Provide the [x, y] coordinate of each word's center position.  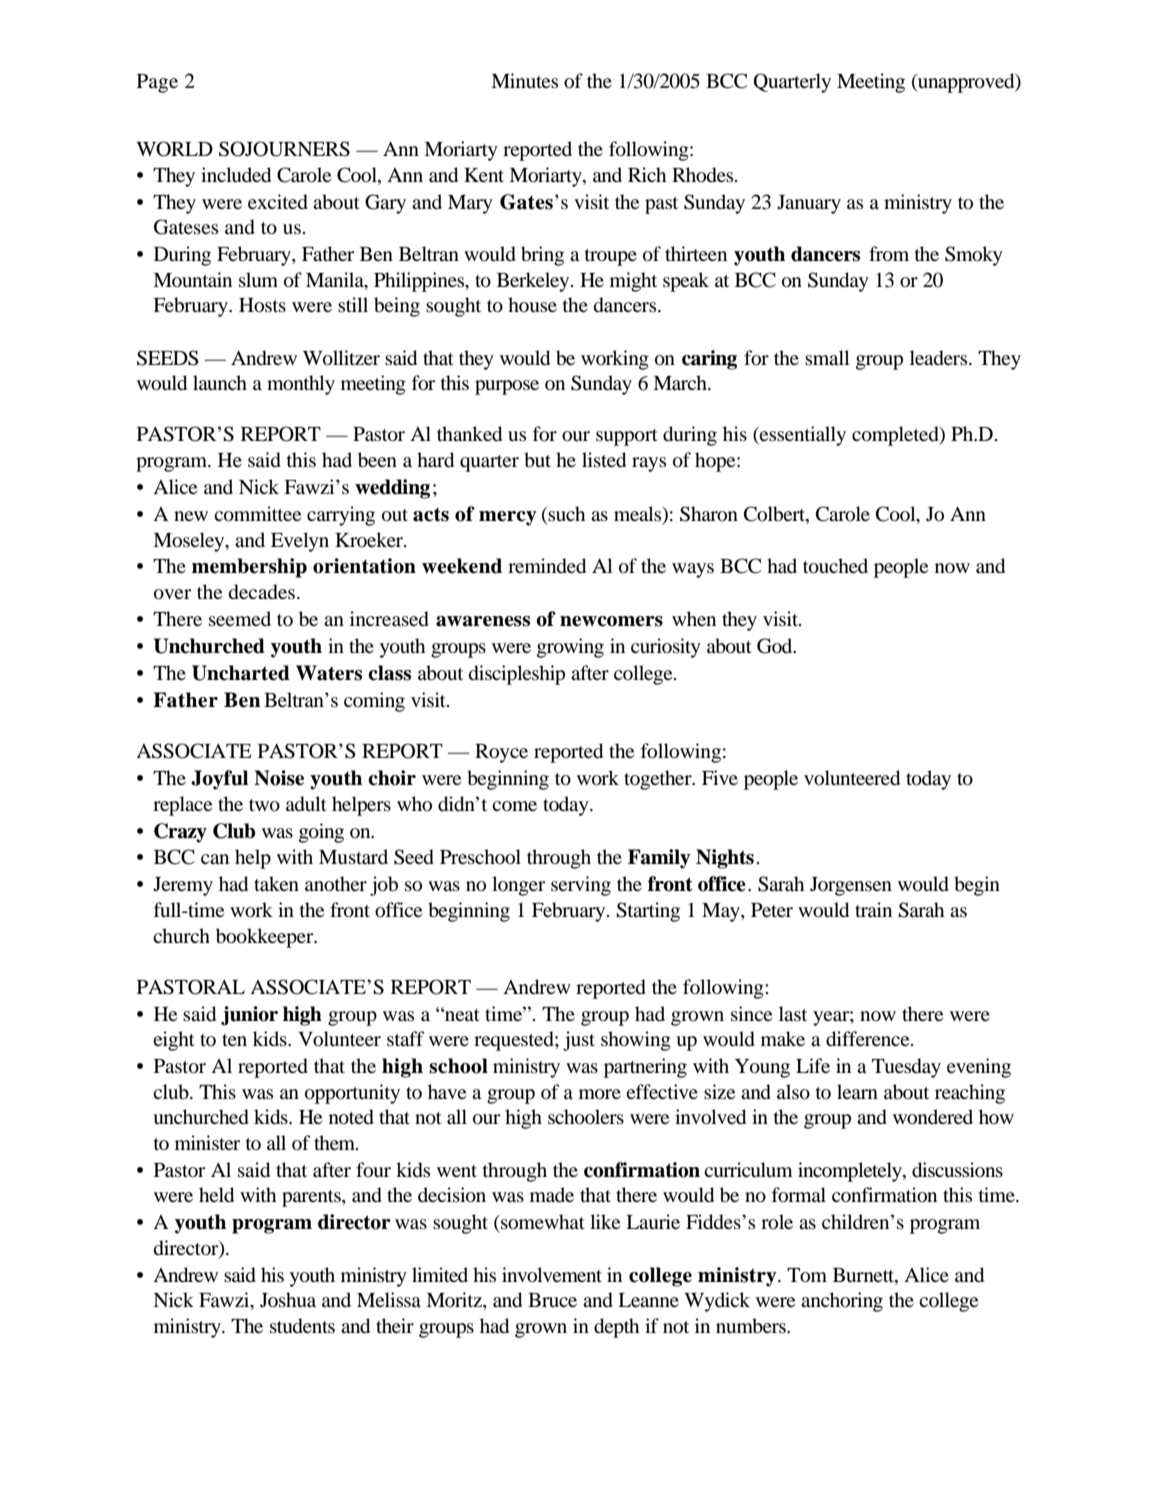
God [776, 646]
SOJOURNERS [284, 149]
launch [220, 382]
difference [869, 1039]
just [579, 1041]
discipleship [517, 675]
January [809, 204]
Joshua [288, 1300]
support [627, 437]
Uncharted [241, 673]
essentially [802, 436]
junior [249, 1016]
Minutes [524, 80]
